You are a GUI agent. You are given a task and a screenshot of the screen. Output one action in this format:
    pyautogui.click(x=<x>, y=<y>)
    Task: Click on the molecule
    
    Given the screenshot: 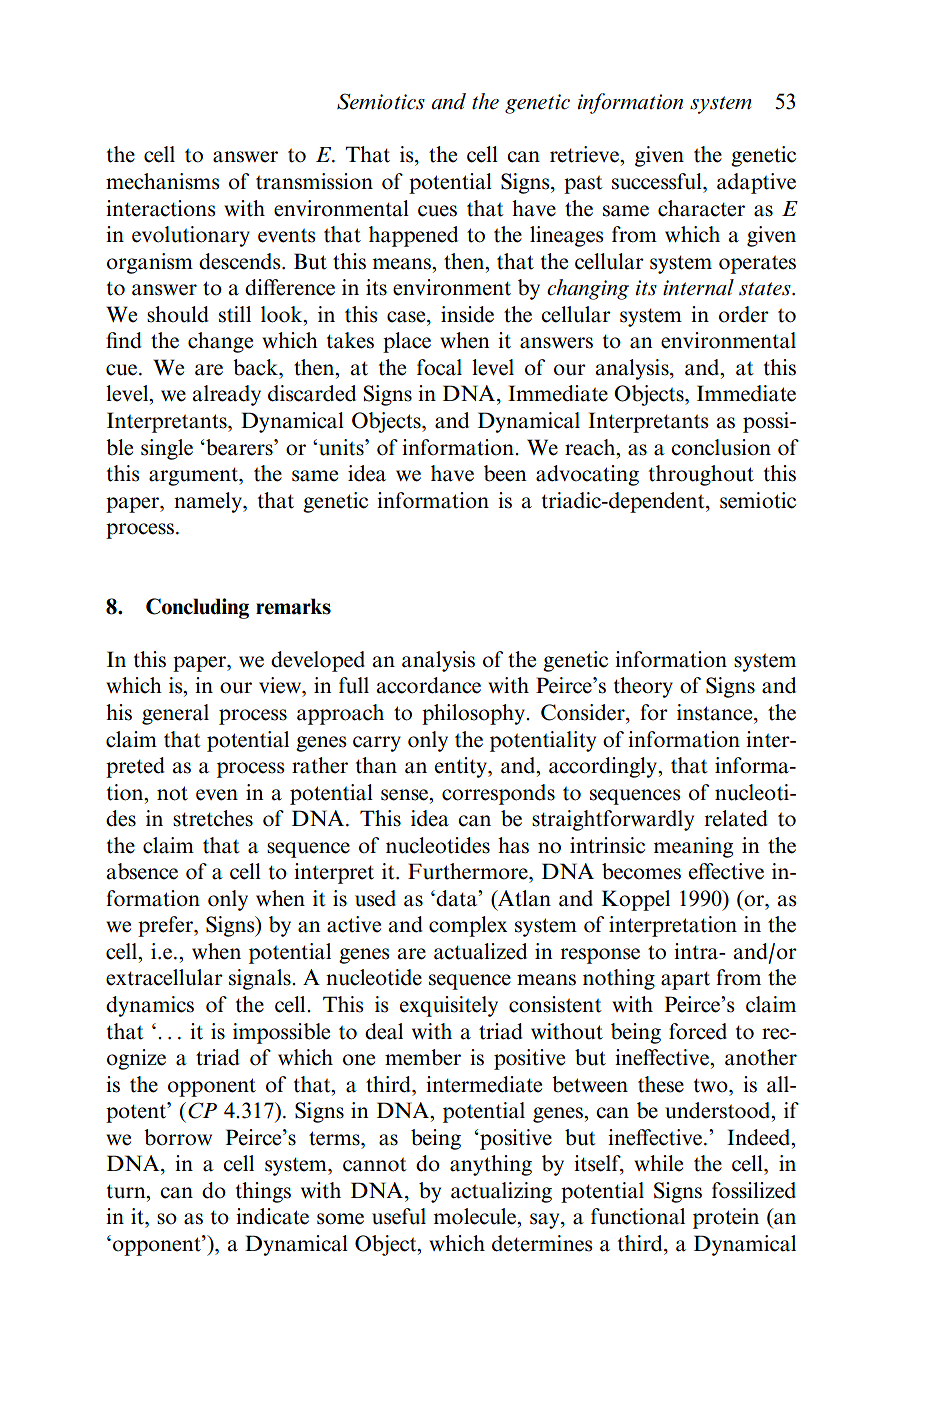 What is the action you would take?
    pyautogui.click(x=476, y=1217)
